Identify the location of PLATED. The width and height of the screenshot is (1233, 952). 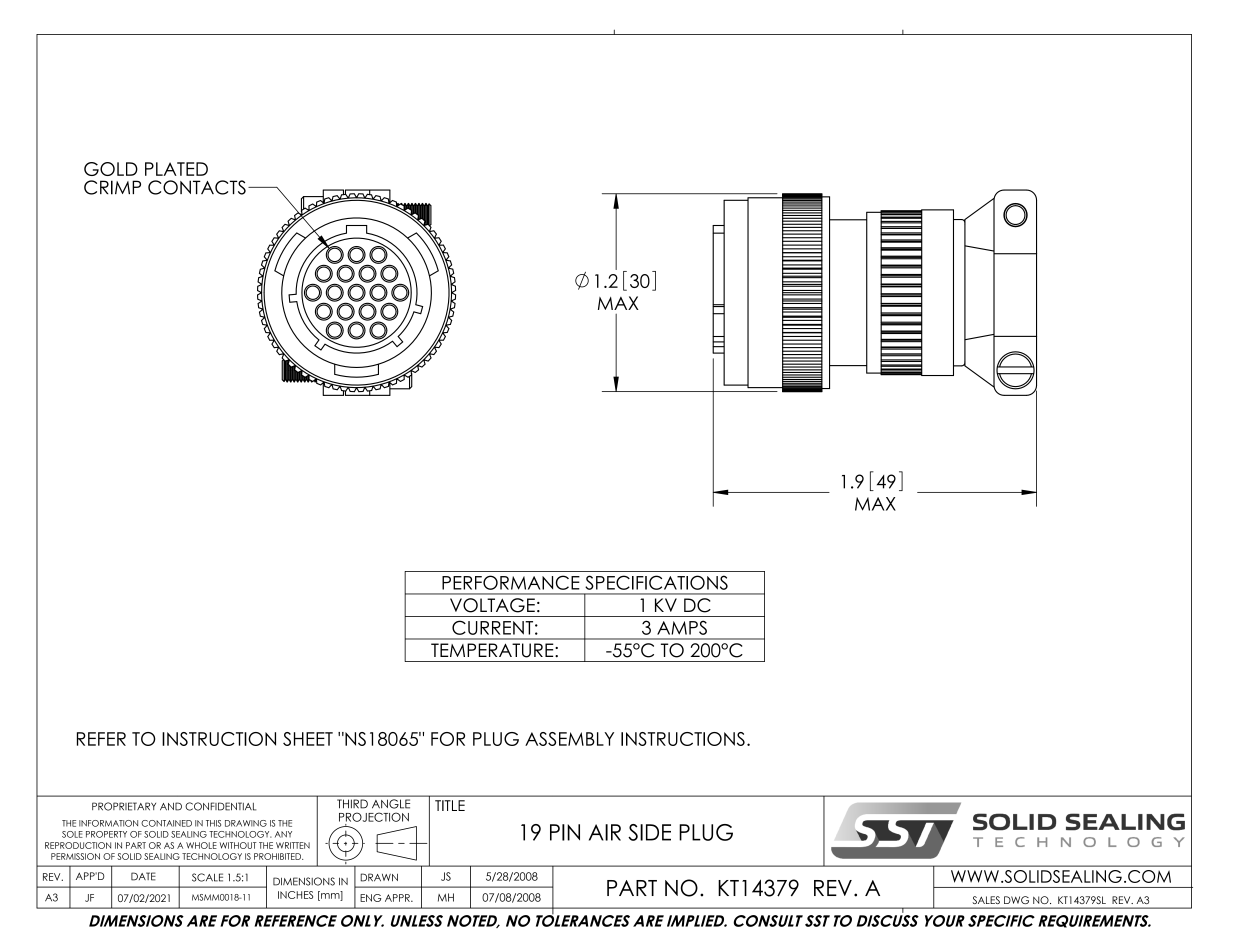
(176, 169).
